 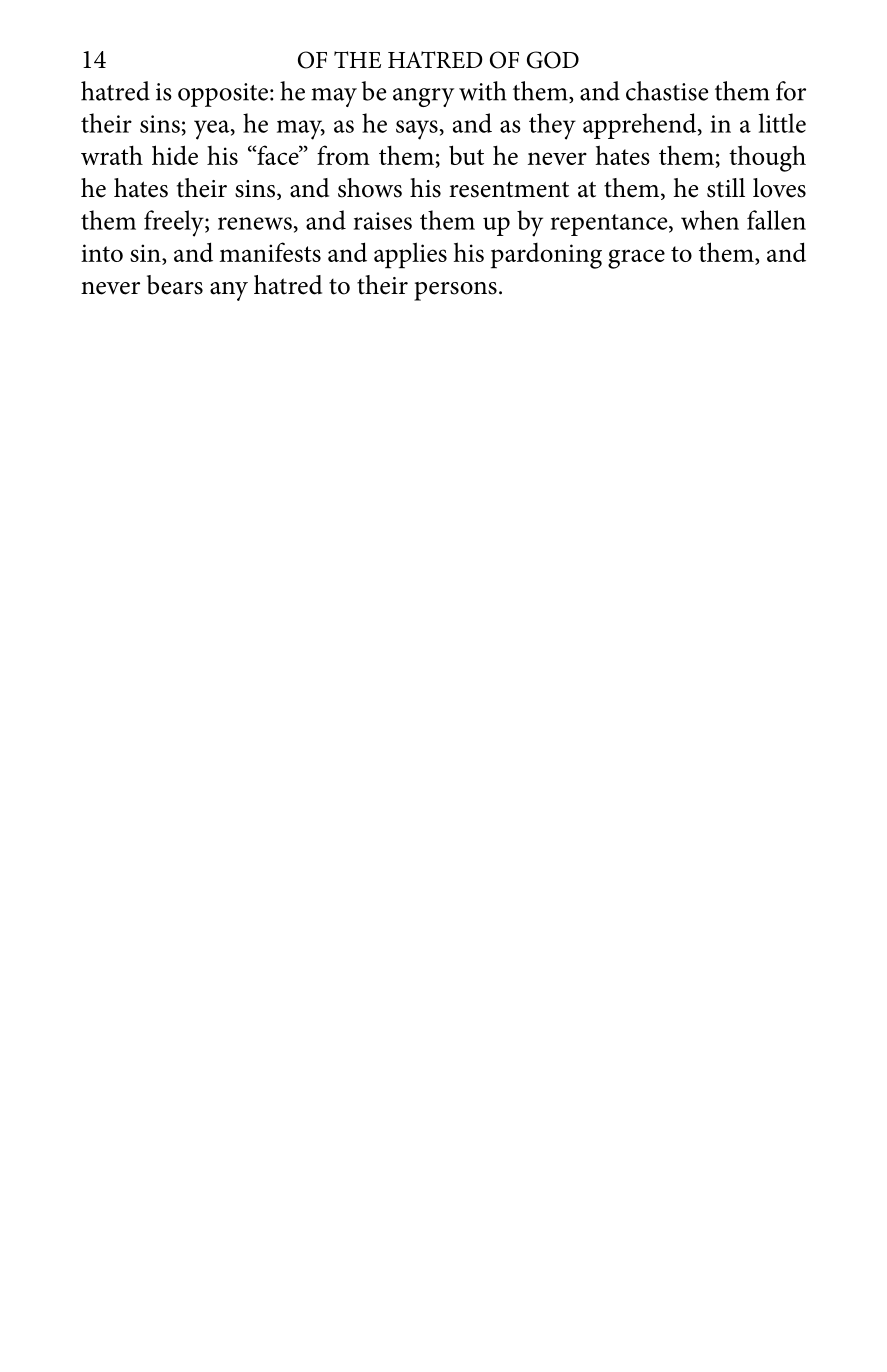 What do you see at coordinates (667, 91) in the image?
I see `chastise` at bounding box center [667, 91].
